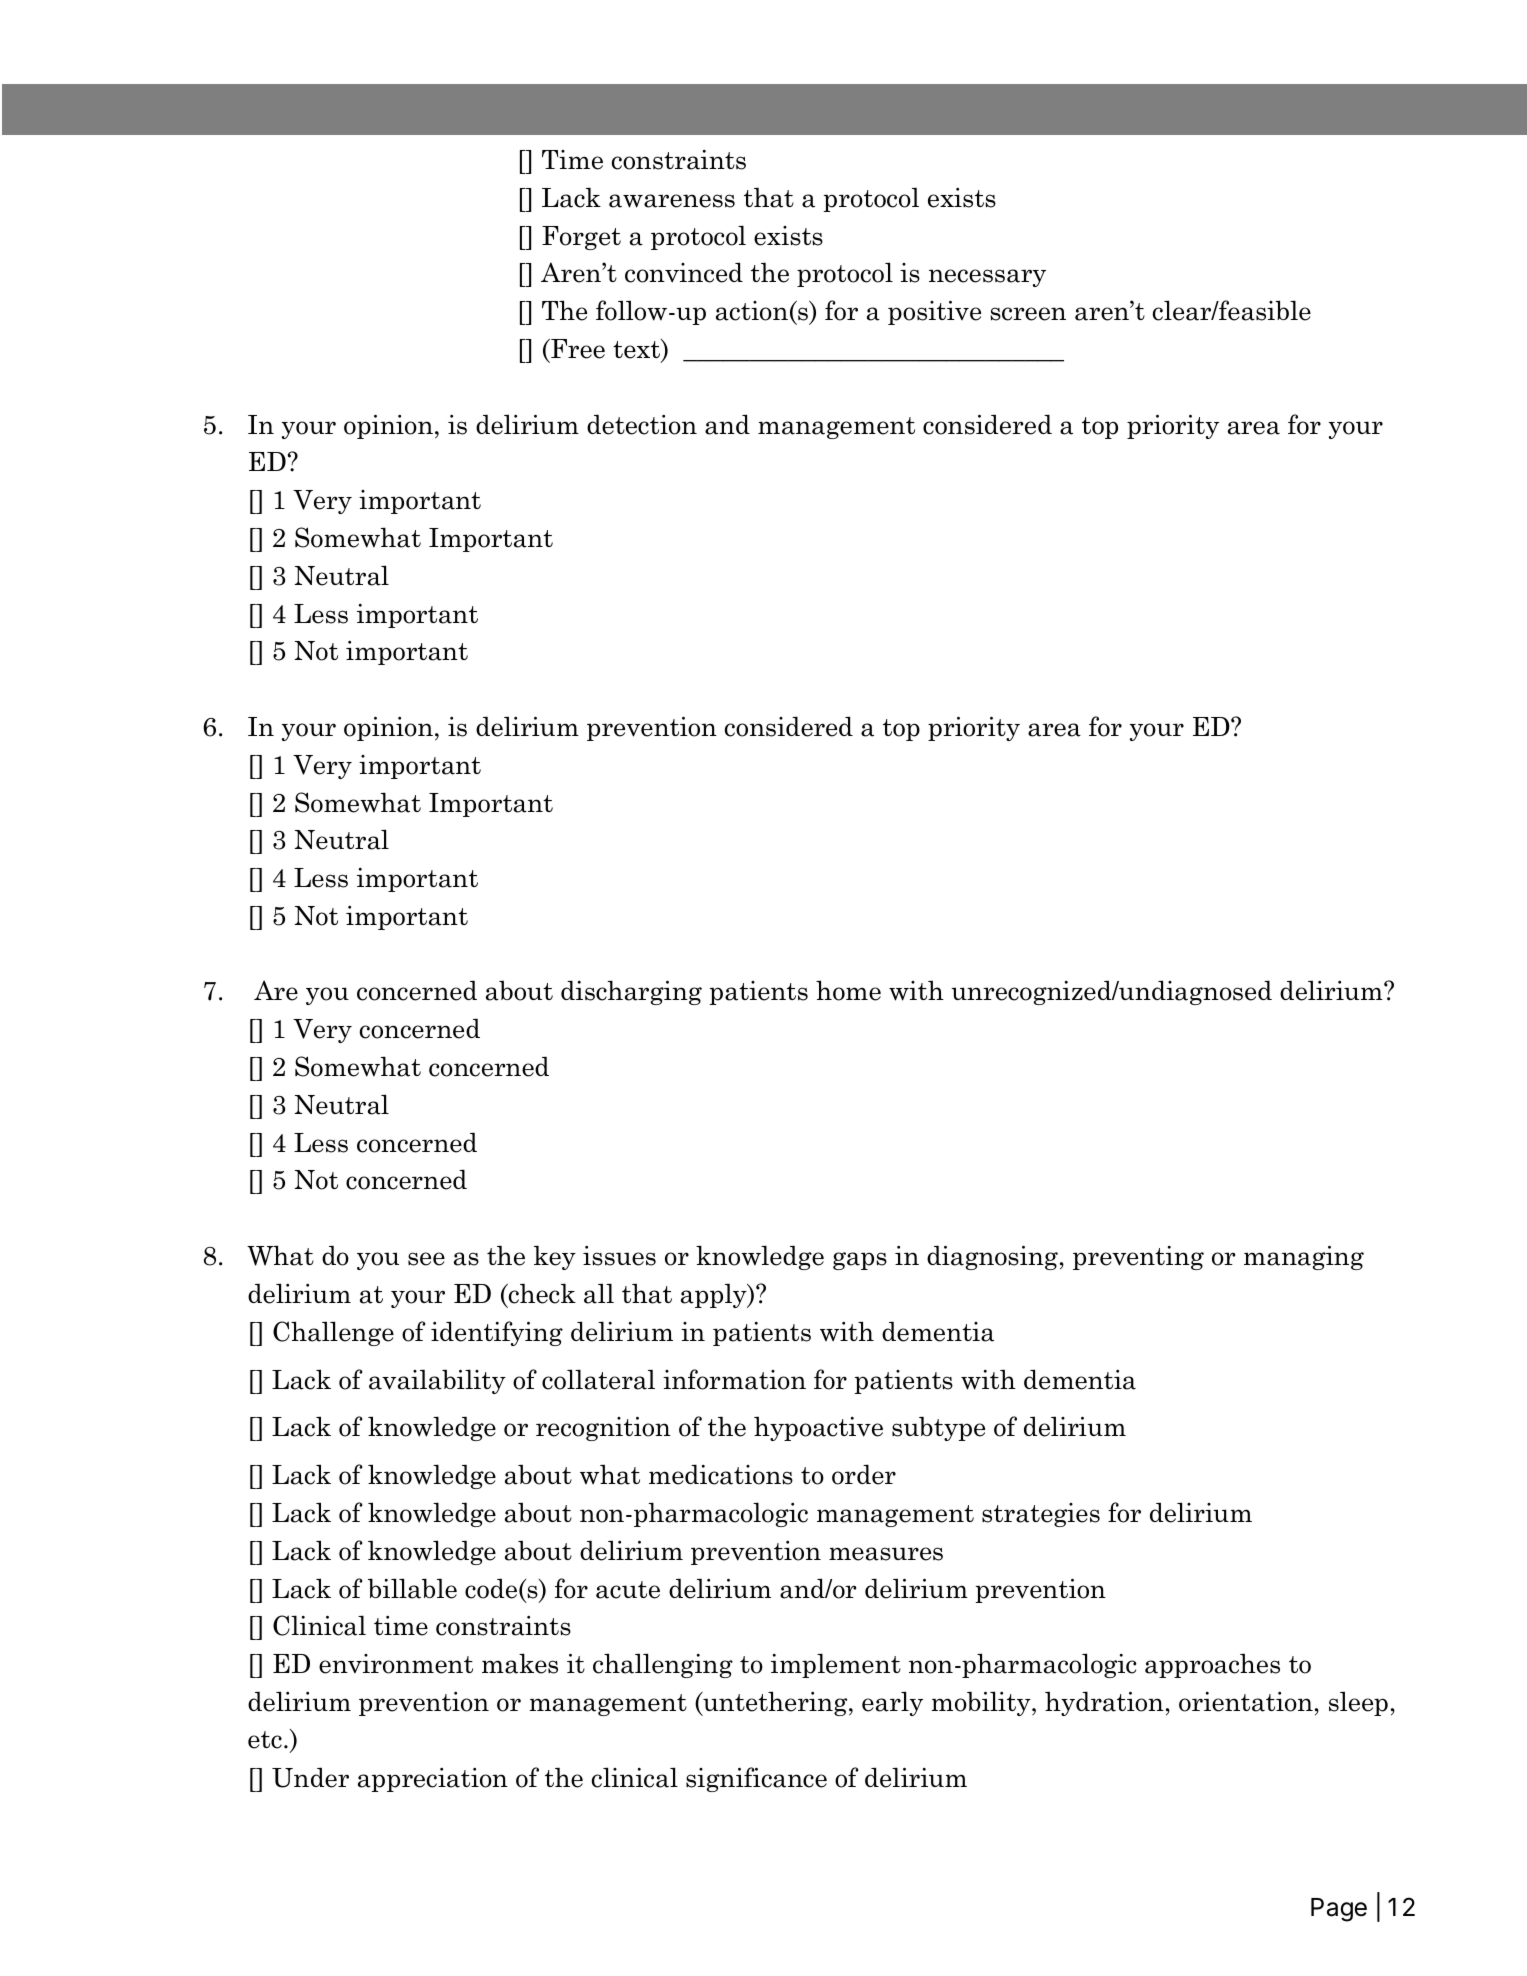  Describe the element at coordinates (848, 990) in the screenshot. I see `home` at that location.
